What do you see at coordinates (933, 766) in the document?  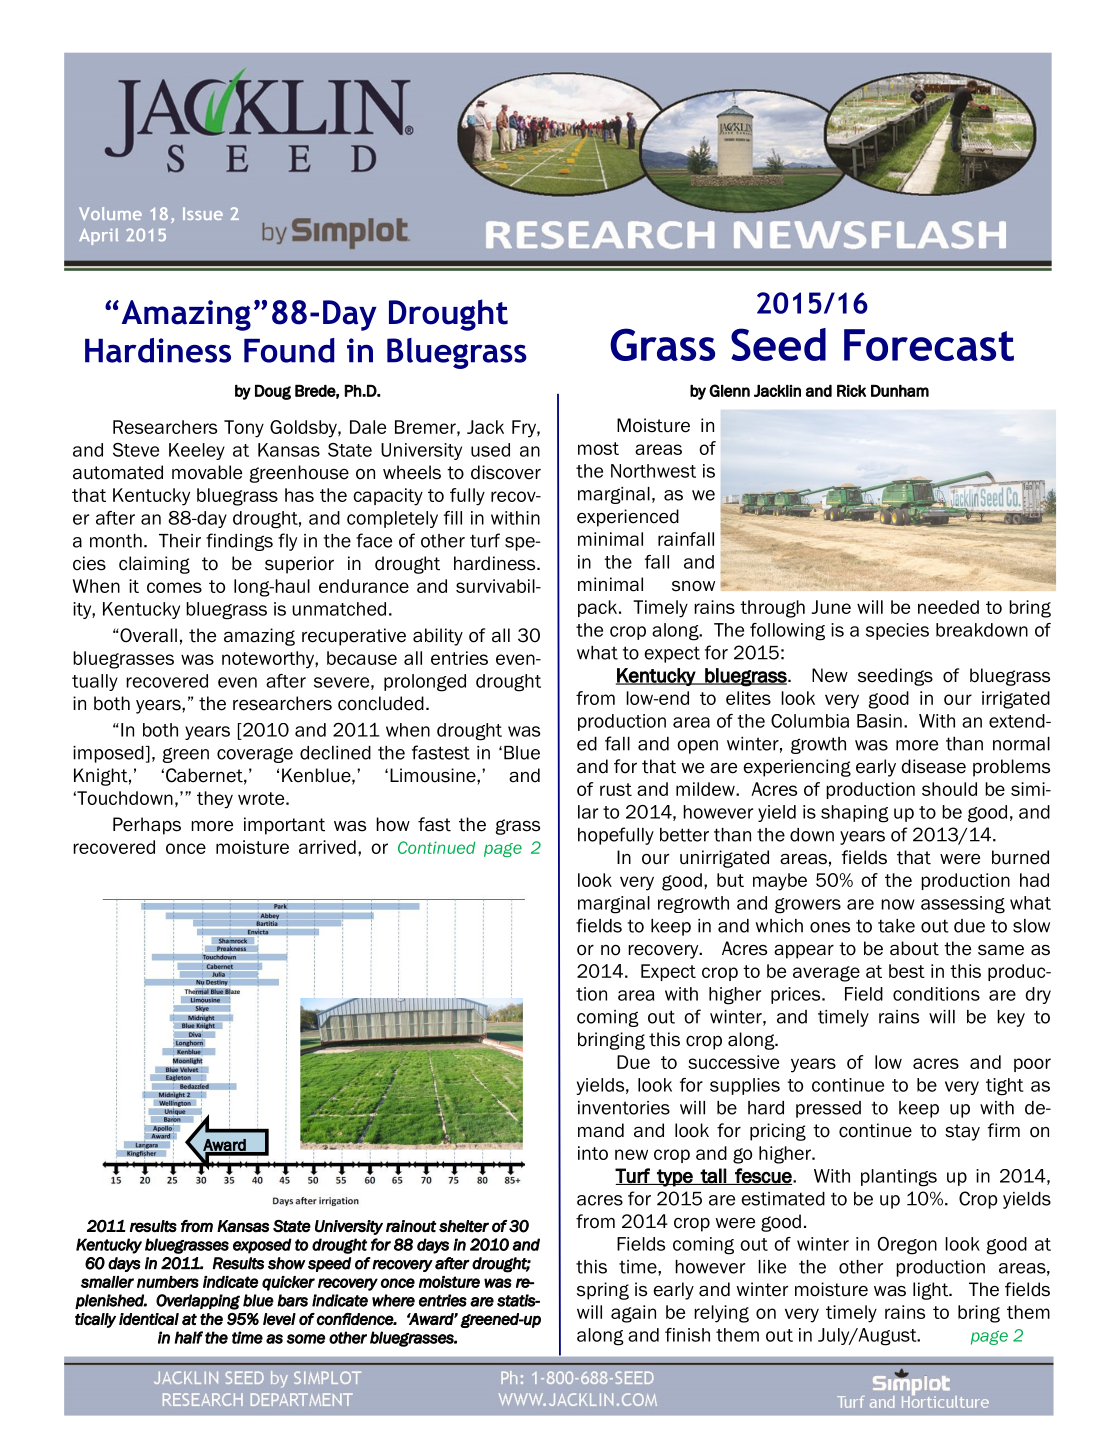 I see `disease` at bounding box center [933, 766].
